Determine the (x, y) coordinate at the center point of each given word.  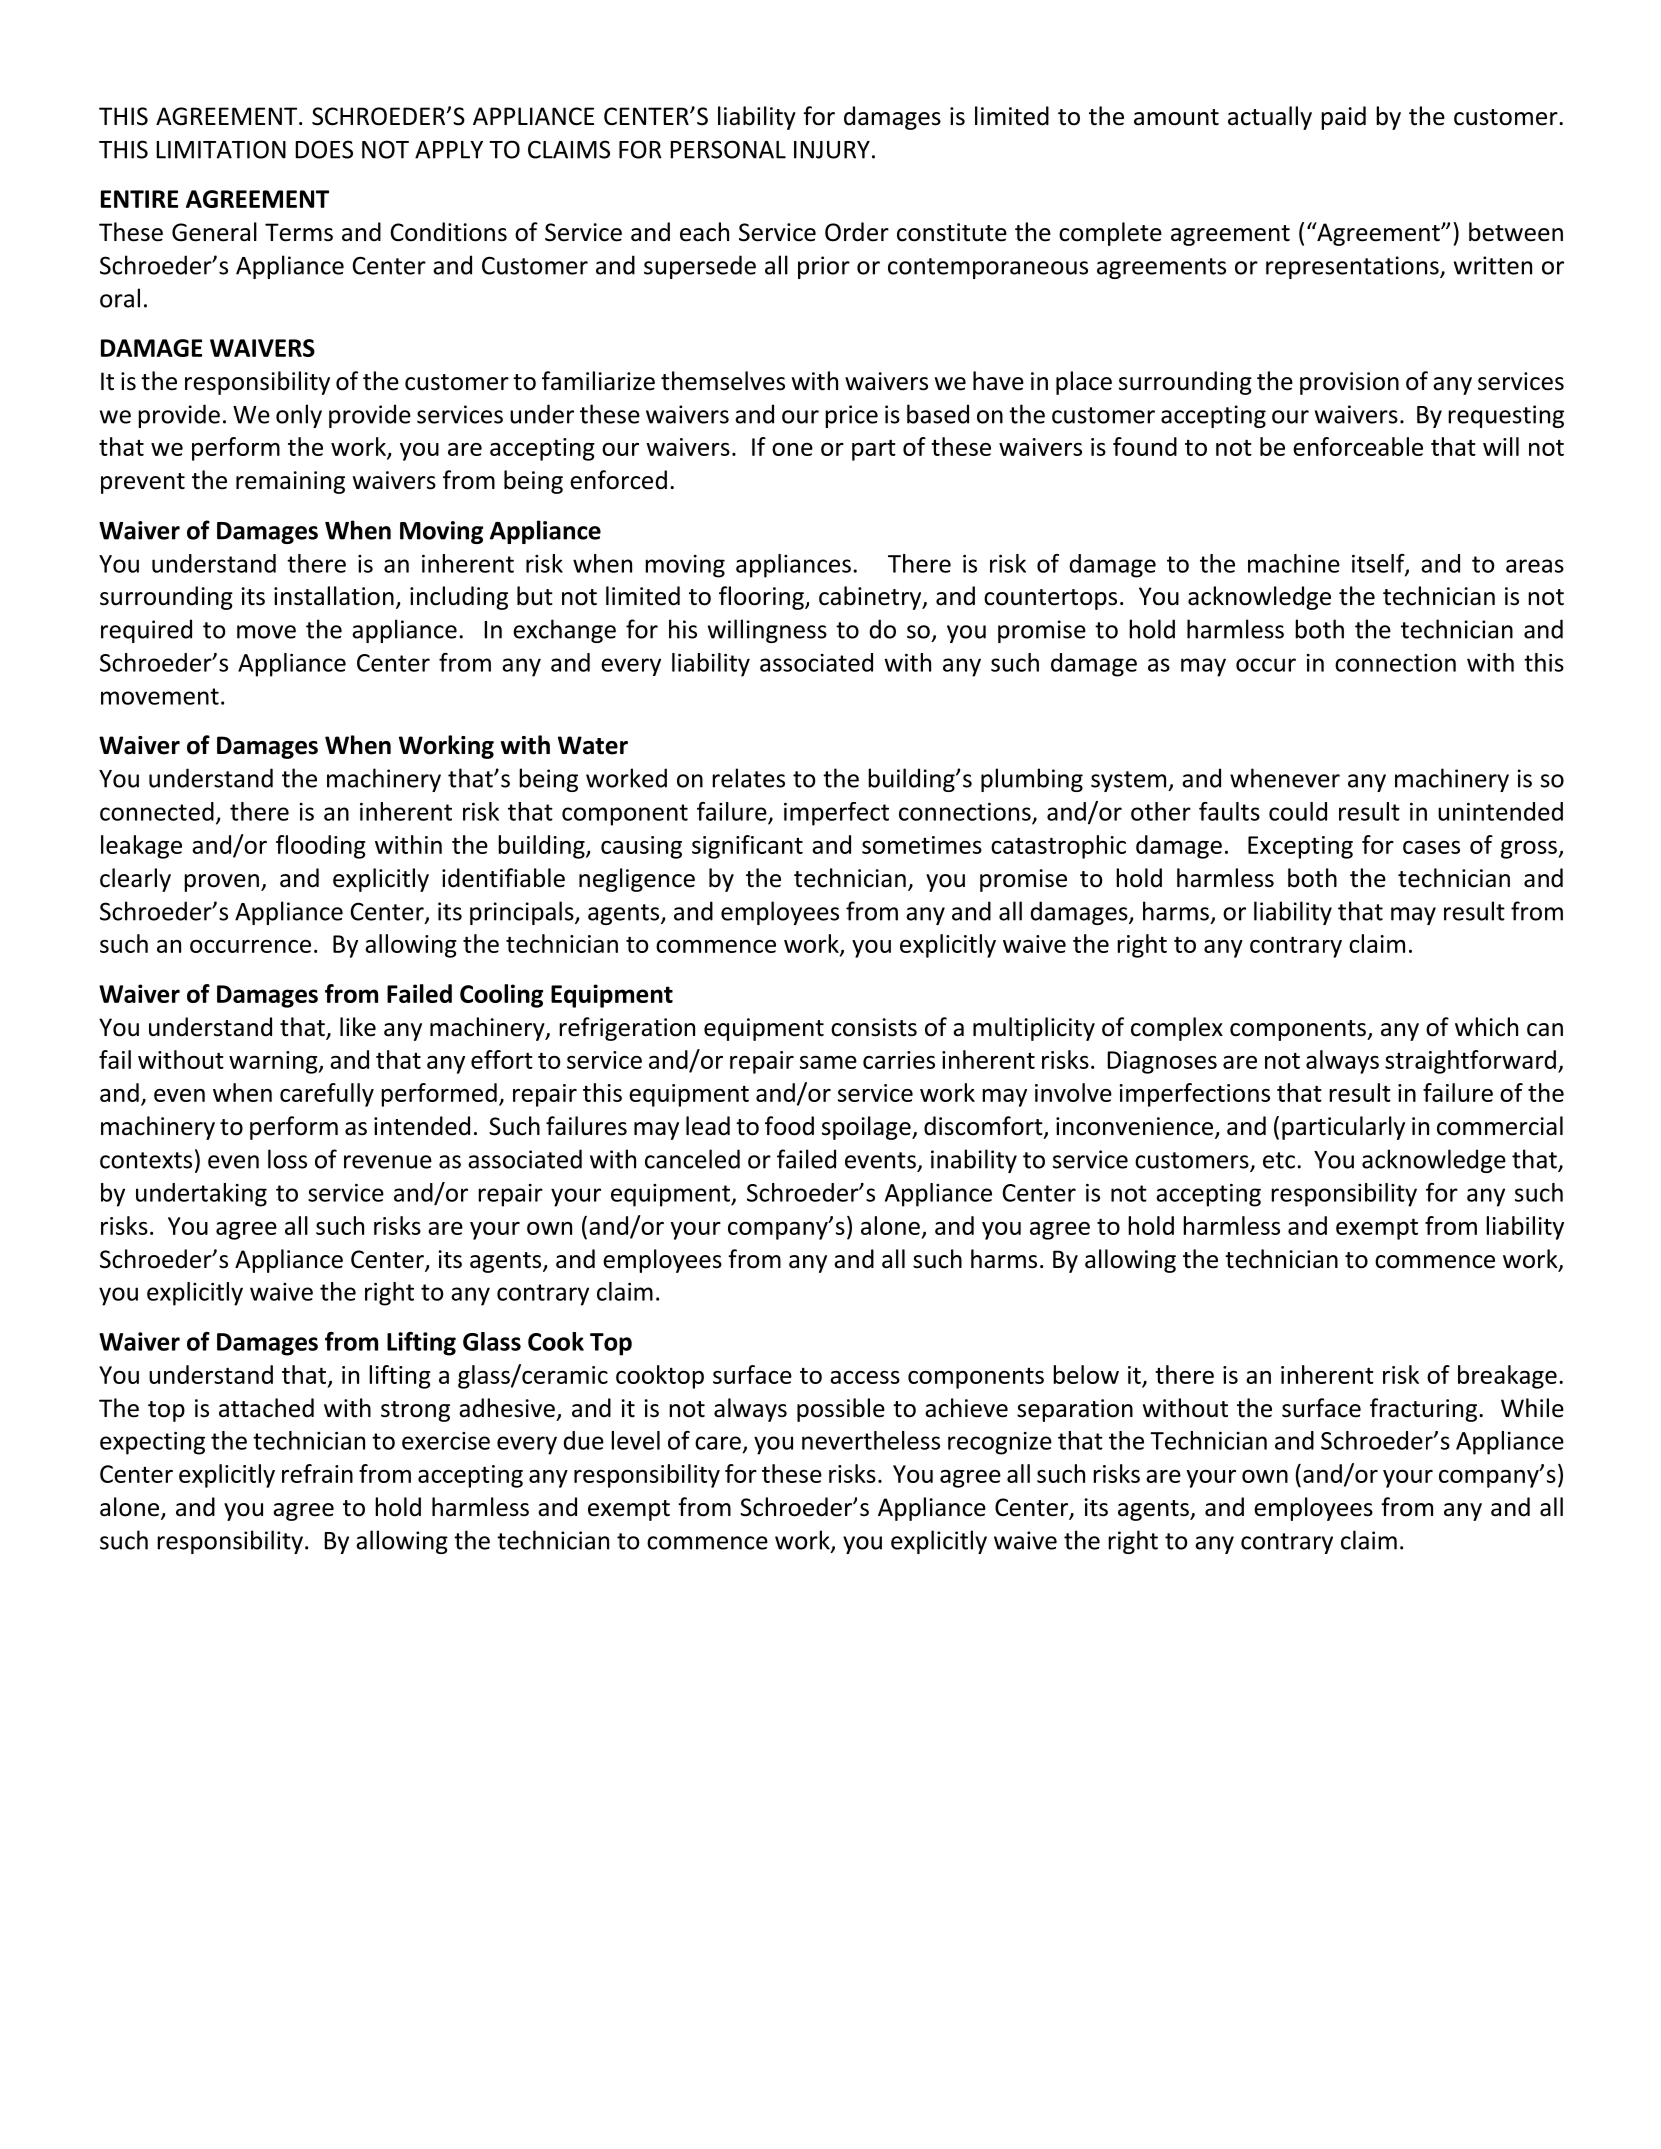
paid (1343, 118)
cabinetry (871, 598)
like (358, 1027)
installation (334, 596)
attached (266, 1408)
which (1486, 1027)
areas (1535, 566)
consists (874, 1027)
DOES (324, 149)
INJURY (832, 150)
